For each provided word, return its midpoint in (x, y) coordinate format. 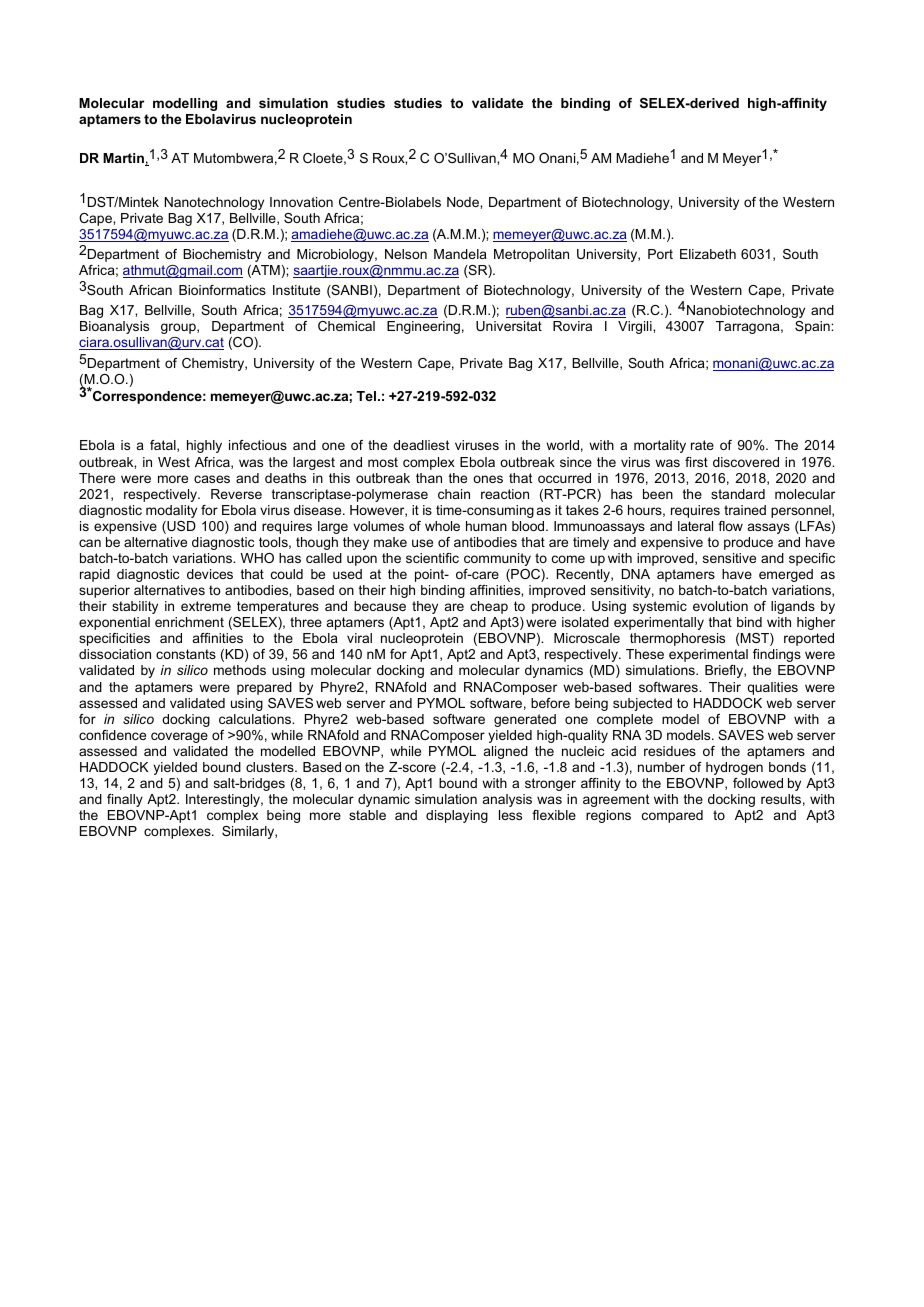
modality (171, 511)
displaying (457, 816)
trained (745, 510)
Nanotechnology (214, 203)
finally (125, 800)
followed (758, 783)
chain (454, 494)
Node (464, 202)
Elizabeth (708, 254)
